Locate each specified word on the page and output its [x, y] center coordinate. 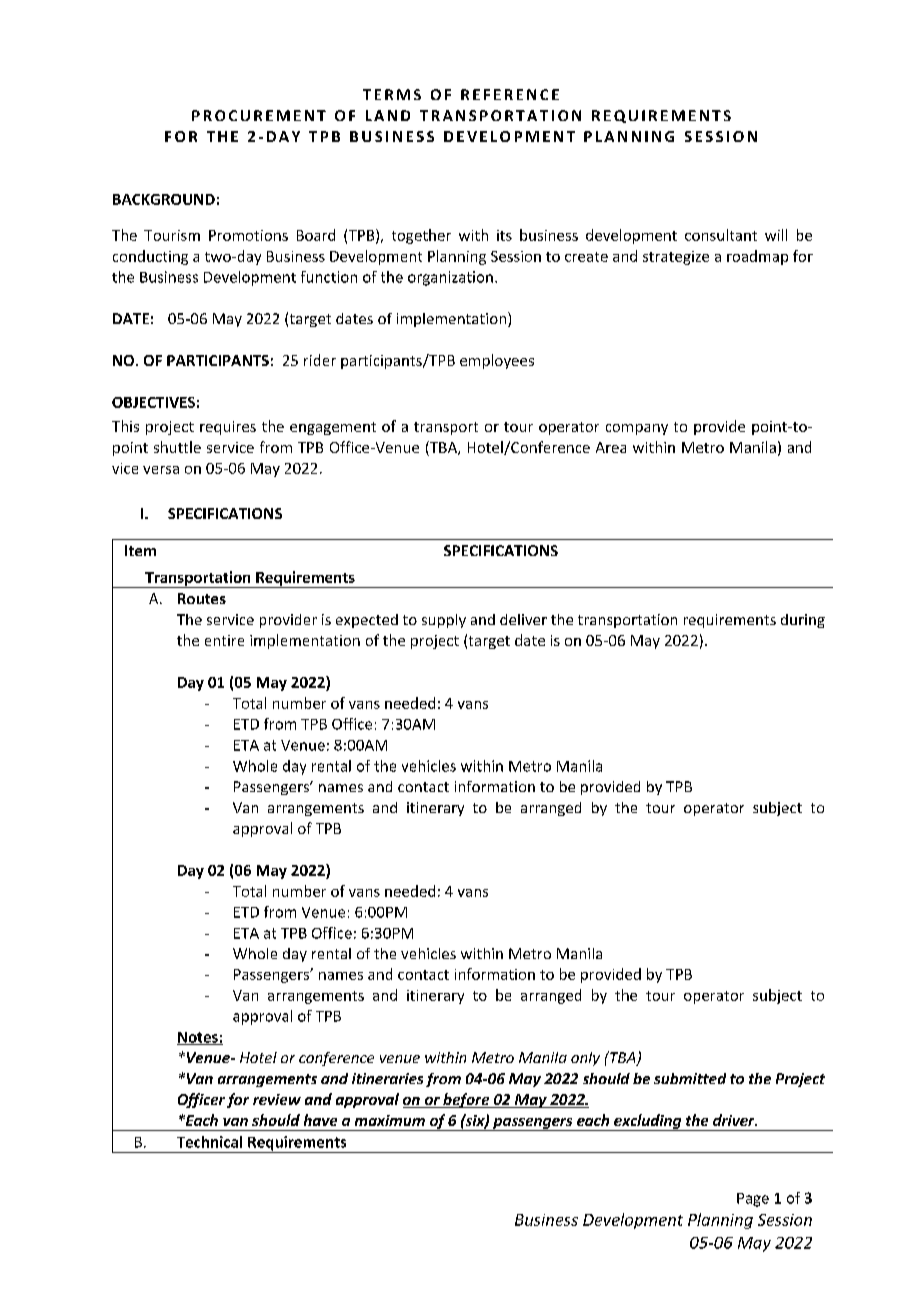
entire [224, 640]
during [803, 621]
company [637, 429]
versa [161, 470]
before [466, 1100]
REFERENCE [510, 94]
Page [753, 1200]
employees [497, 361]
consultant [721, 235]
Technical [209, 1142]
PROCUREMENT [259, 115]
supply [444, 621]
